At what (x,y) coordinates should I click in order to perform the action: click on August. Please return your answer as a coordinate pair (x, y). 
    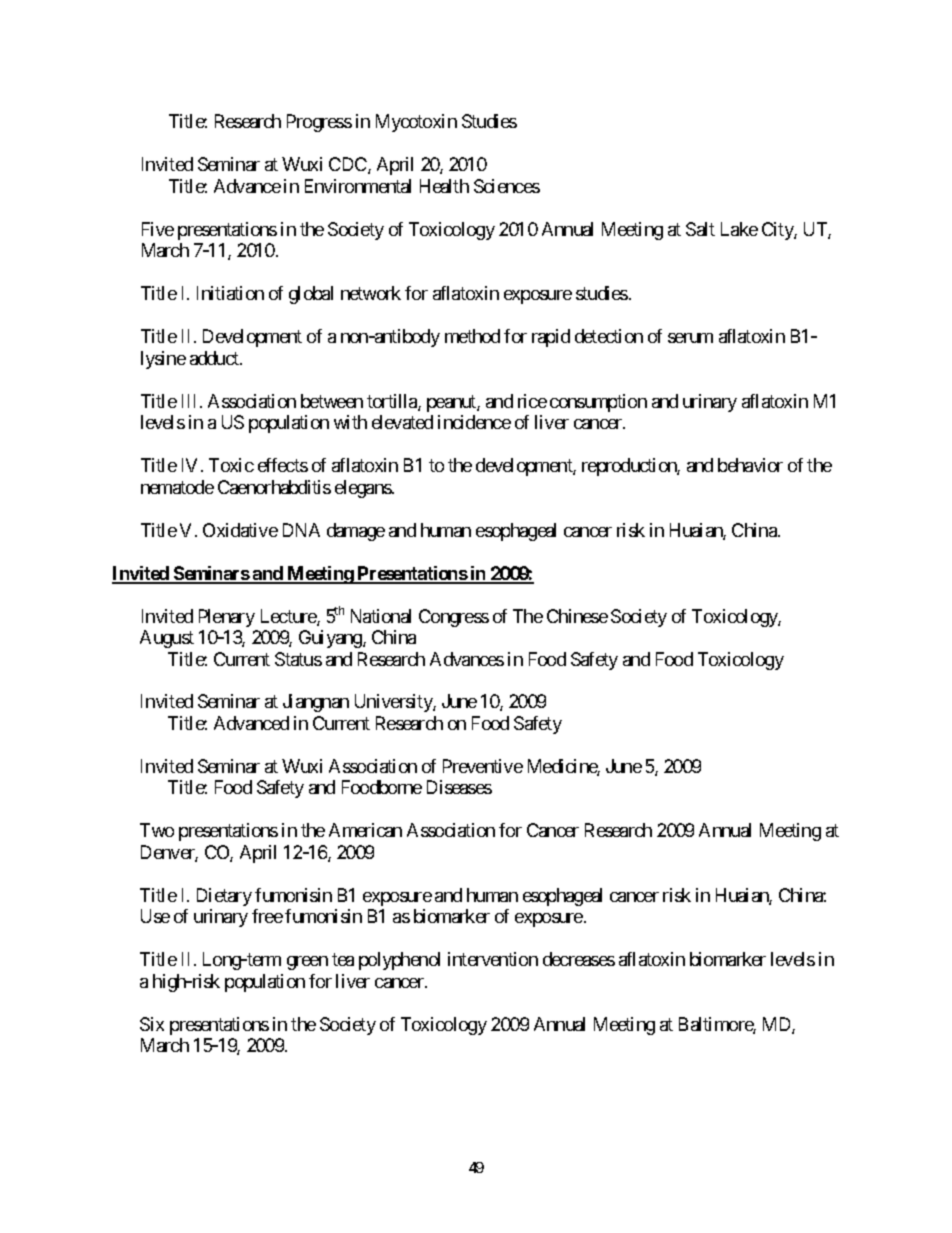
    Looking at the image, I should click on (167, 639).
